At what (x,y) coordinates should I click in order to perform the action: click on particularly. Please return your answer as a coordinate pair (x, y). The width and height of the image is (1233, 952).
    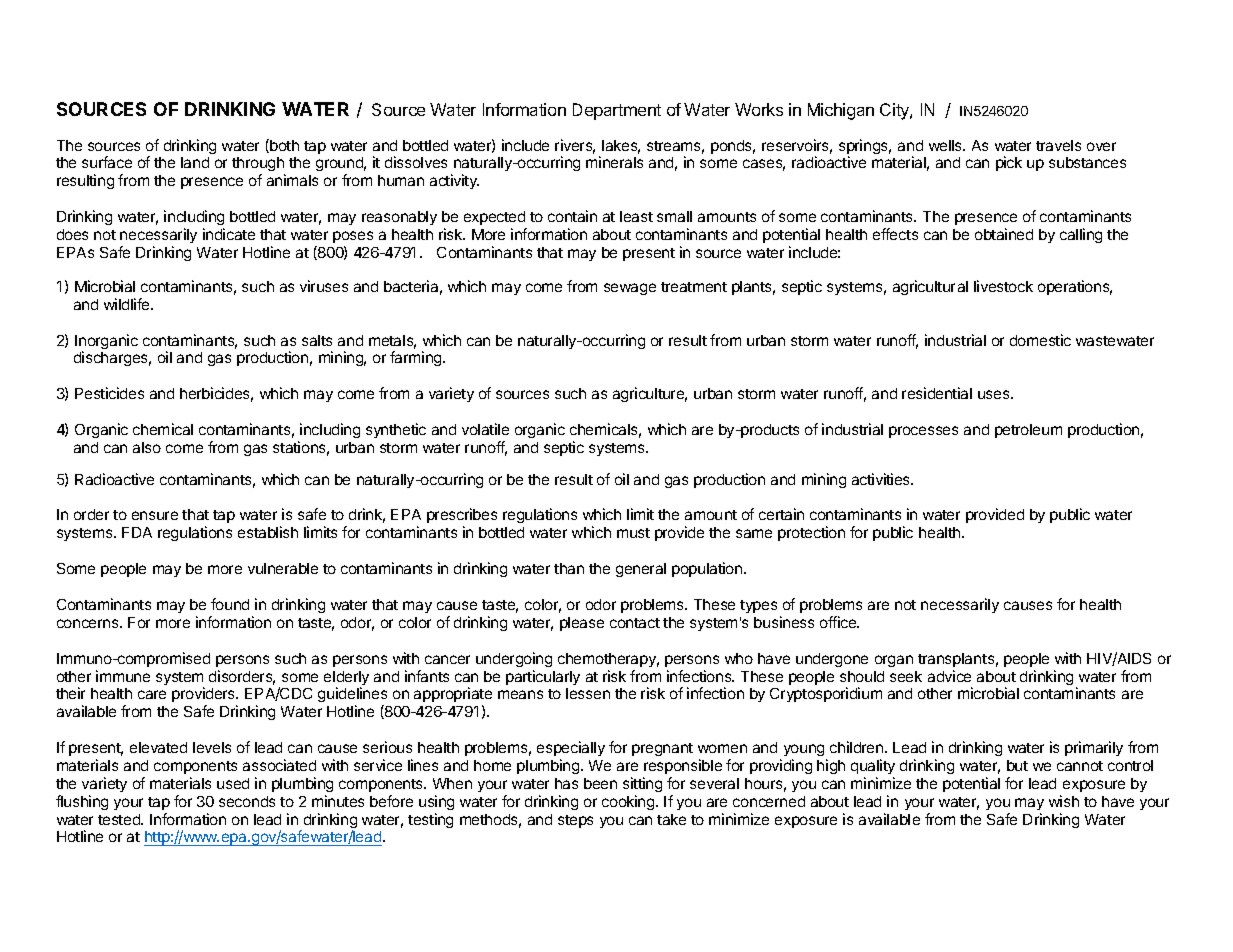
    Looking at the image, I should click on (543, 677).
